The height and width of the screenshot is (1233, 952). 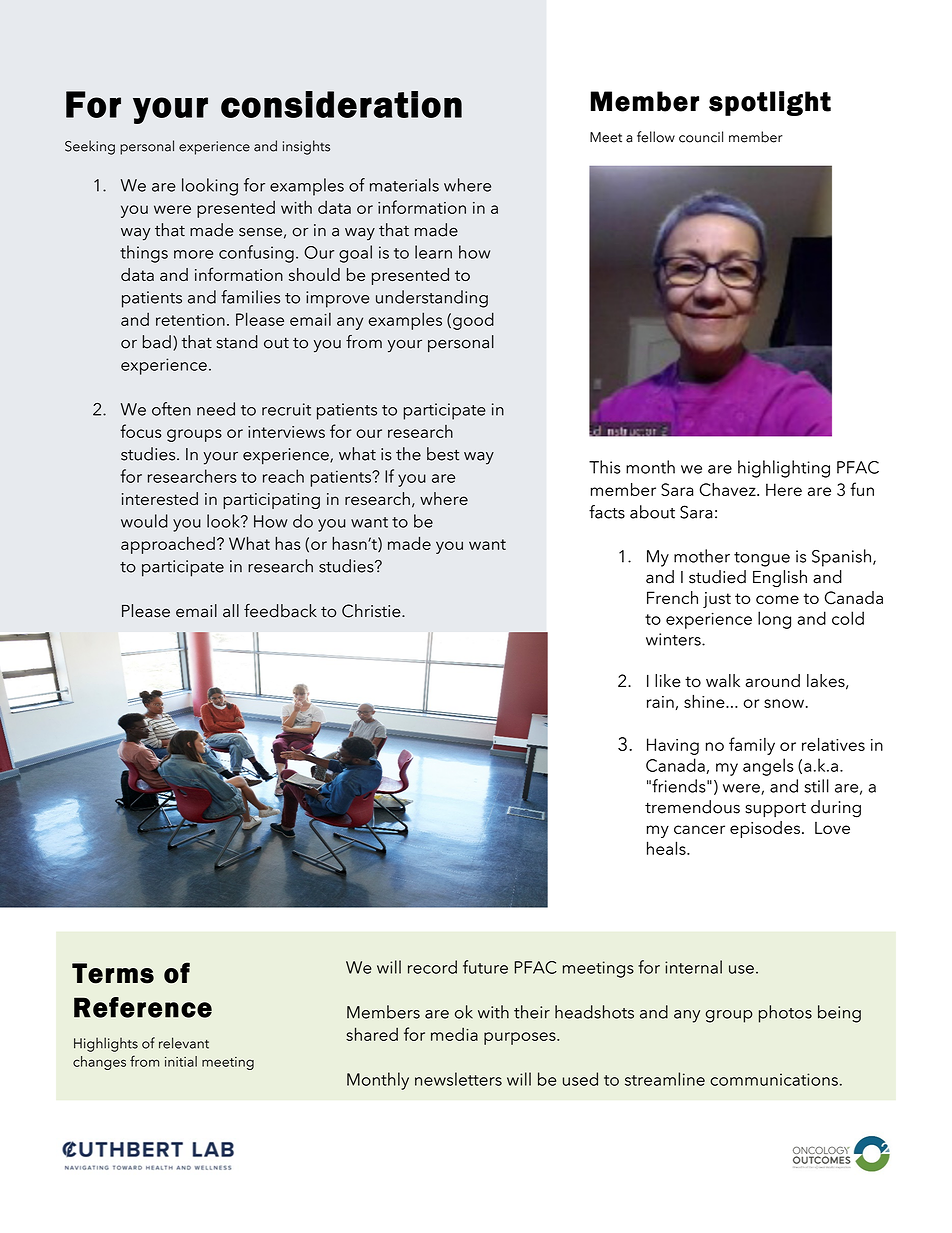 What do you see at coordinates (231, 611) in the screenshot?
I see `all` at bounding box center [231, 611].
